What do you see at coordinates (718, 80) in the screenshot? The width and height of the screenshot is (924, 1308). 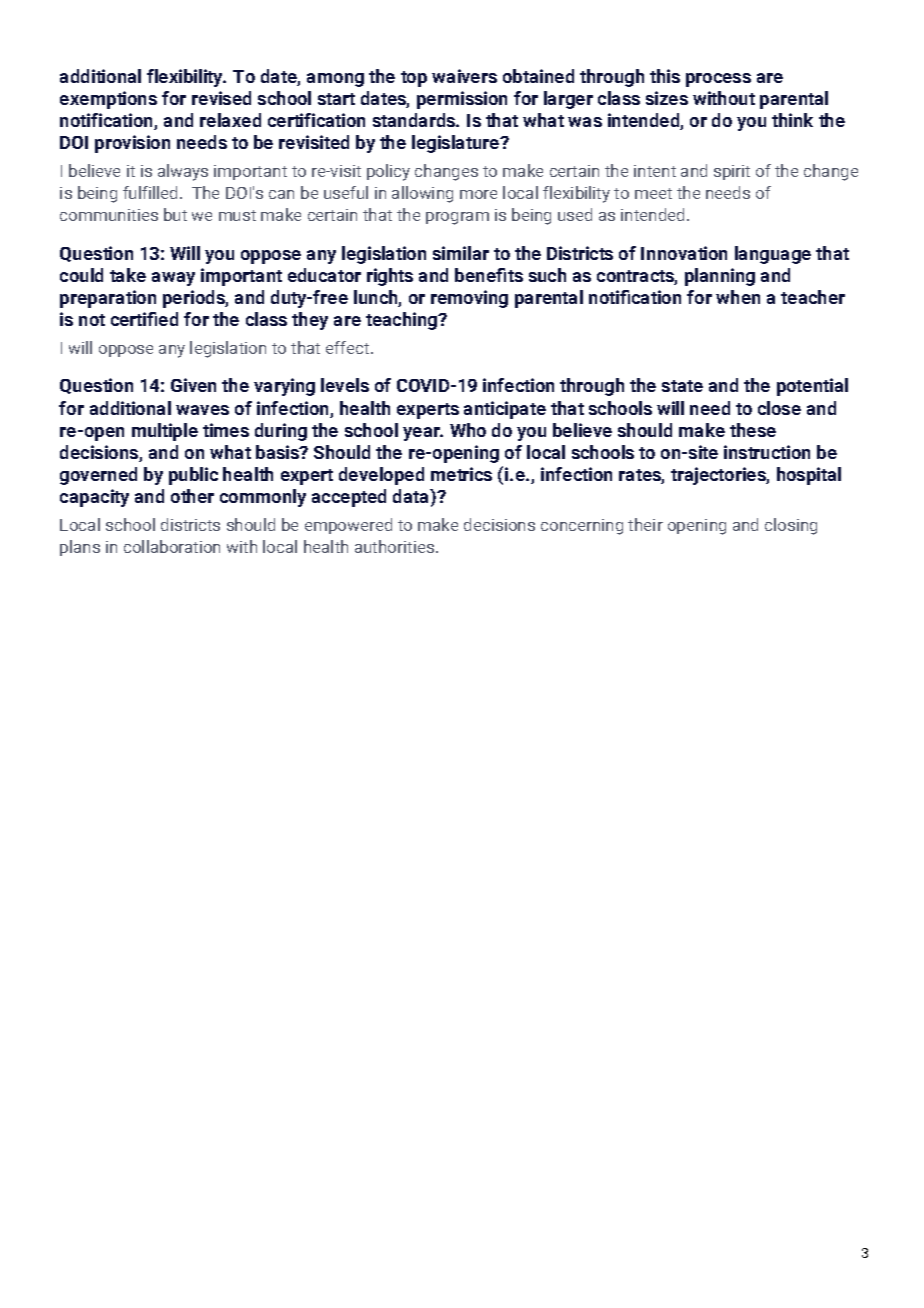 I see `process` at bounding box center [718, 80].
